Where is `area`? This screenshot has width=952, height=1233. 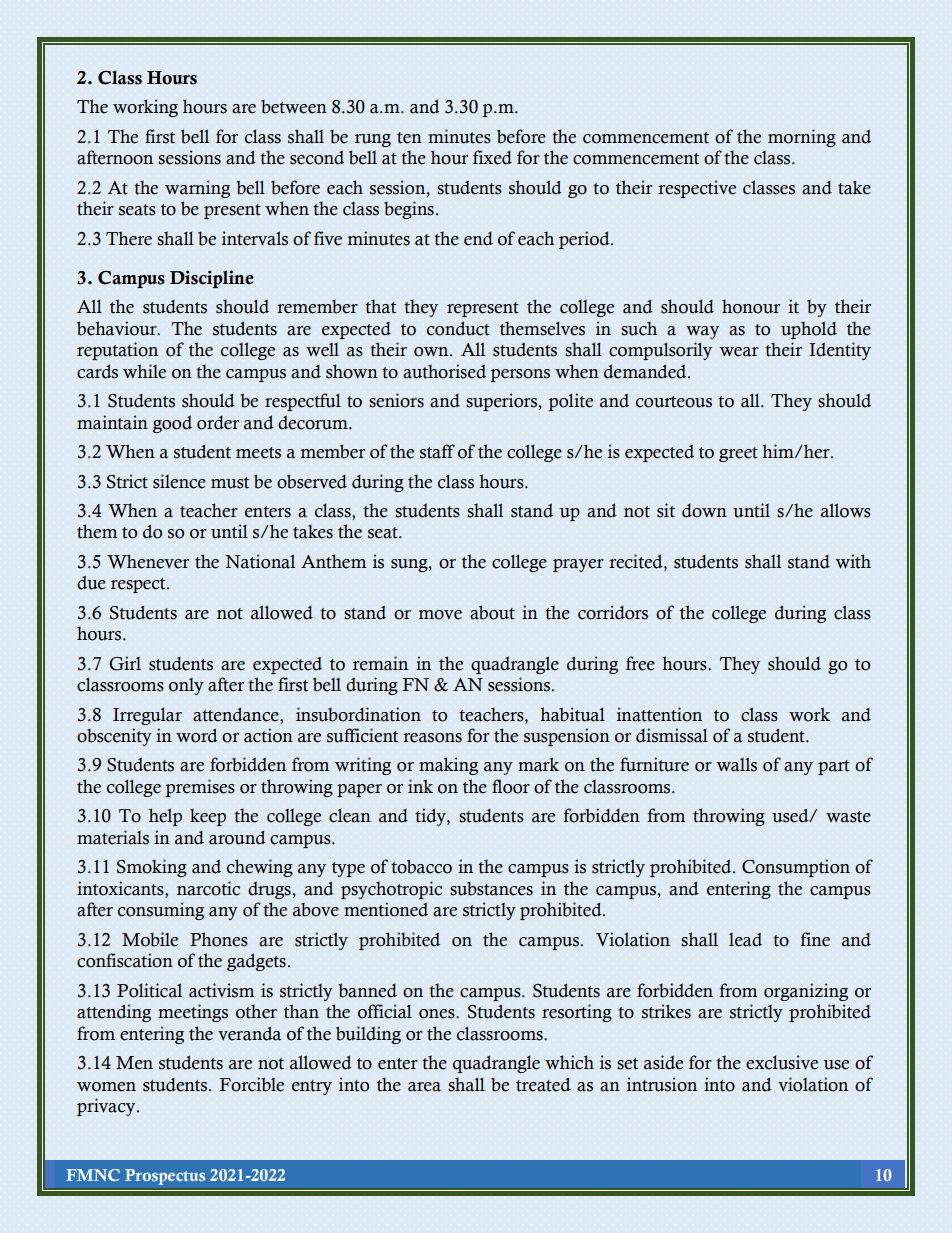 area is located at coordinates (424, 1087).
